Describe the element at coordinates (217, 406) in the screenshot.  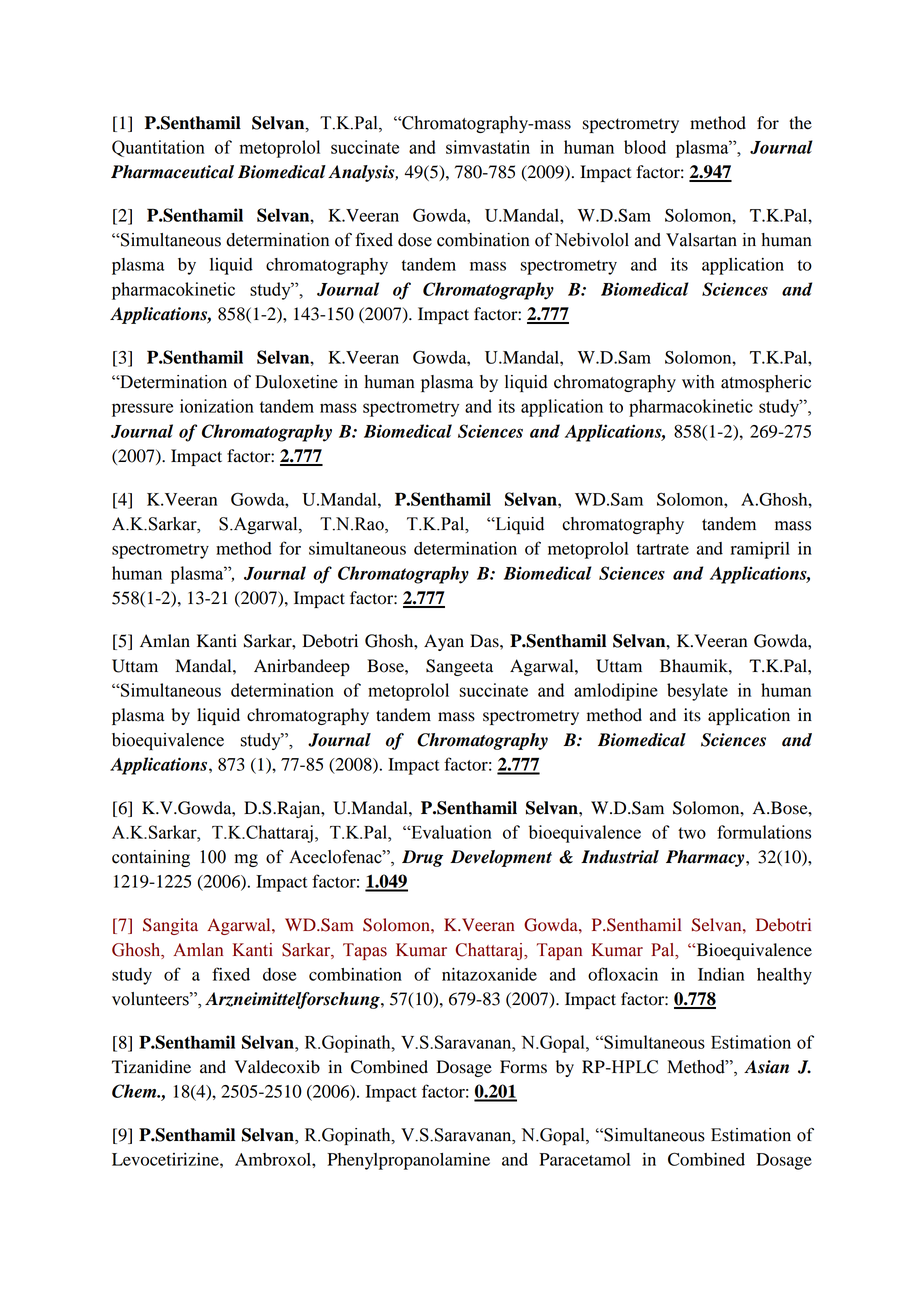
I see `ionization` at that location.
